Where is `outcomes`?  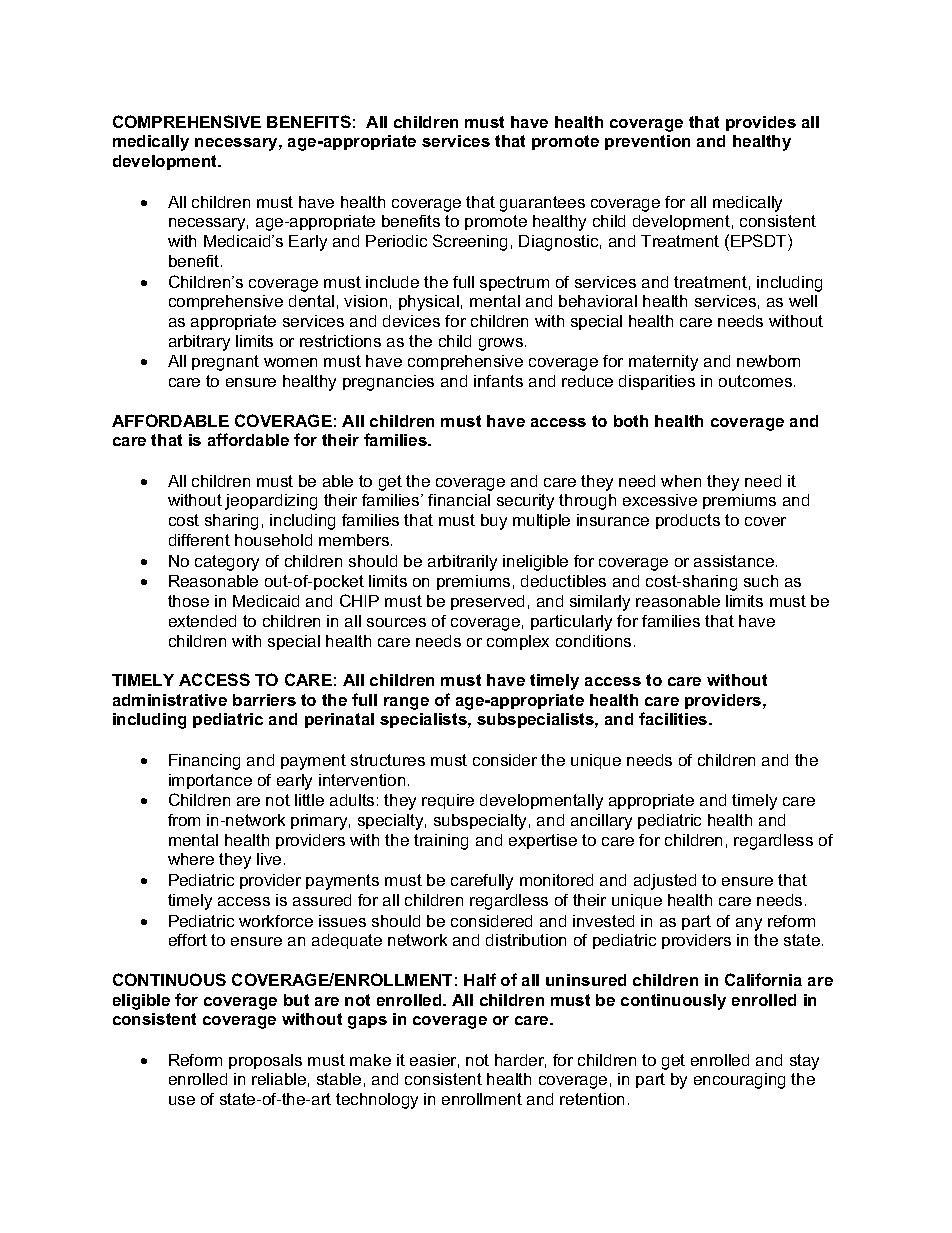 outcomes is located at coordinates (757, 381).
